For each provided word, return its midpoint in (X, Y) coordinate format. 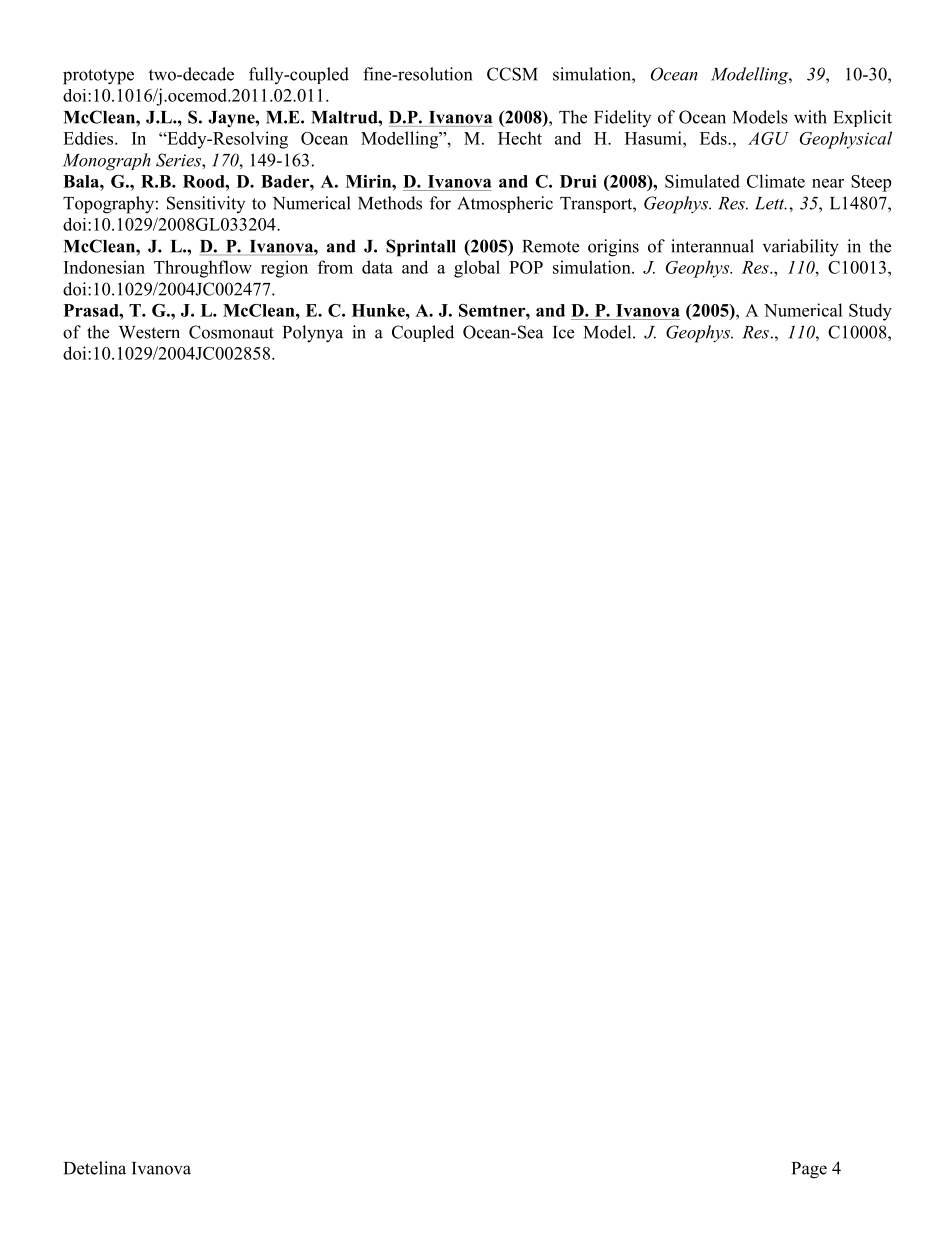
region (284, 269)
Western (149, 332)
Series (179, 160)
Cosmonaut (231, 332)
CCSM (512, 74)
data (377, 267)
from (335, 267)
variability (801, 248)
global (477, 269)
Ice (563, 332)
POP (526, 267)
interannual (712, 246)
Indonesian (104, 267)
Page (809, 1170)
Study (870, 312)
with (810, 117)
